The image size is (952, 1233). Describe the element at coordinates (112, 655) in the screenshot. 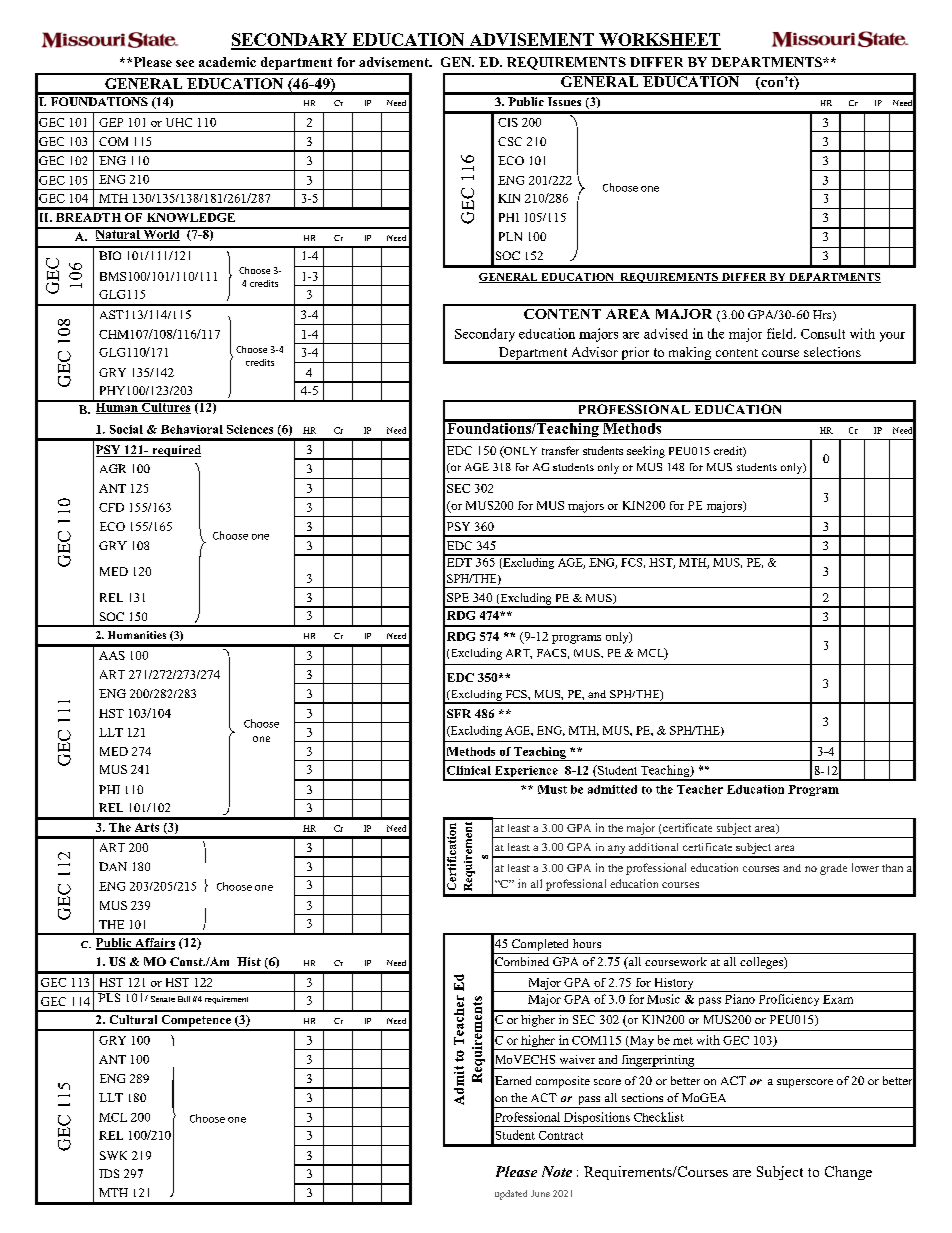

I see `AAS` at that location.
